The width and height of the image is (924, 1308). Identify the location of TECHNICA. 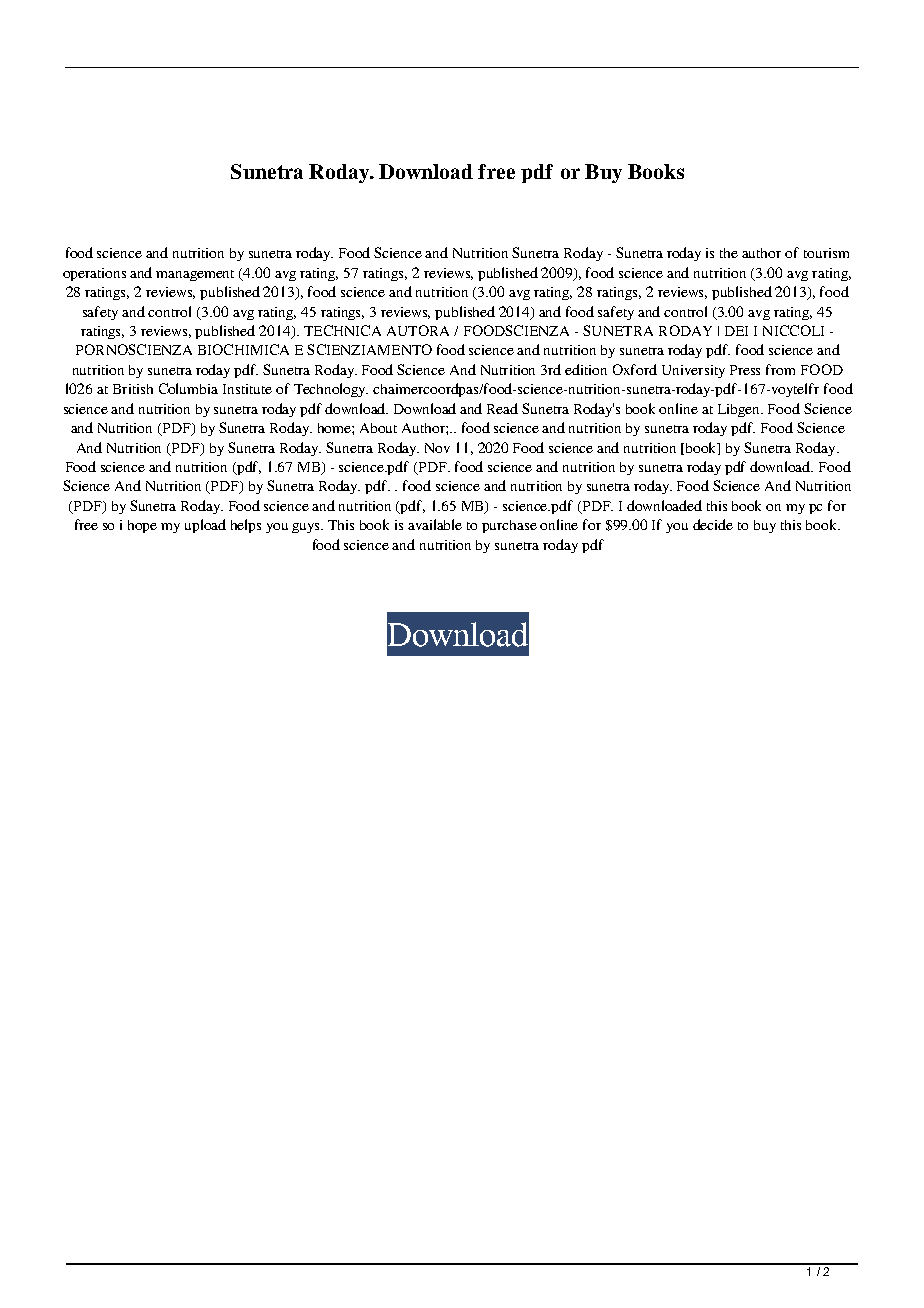
(342, 330).
